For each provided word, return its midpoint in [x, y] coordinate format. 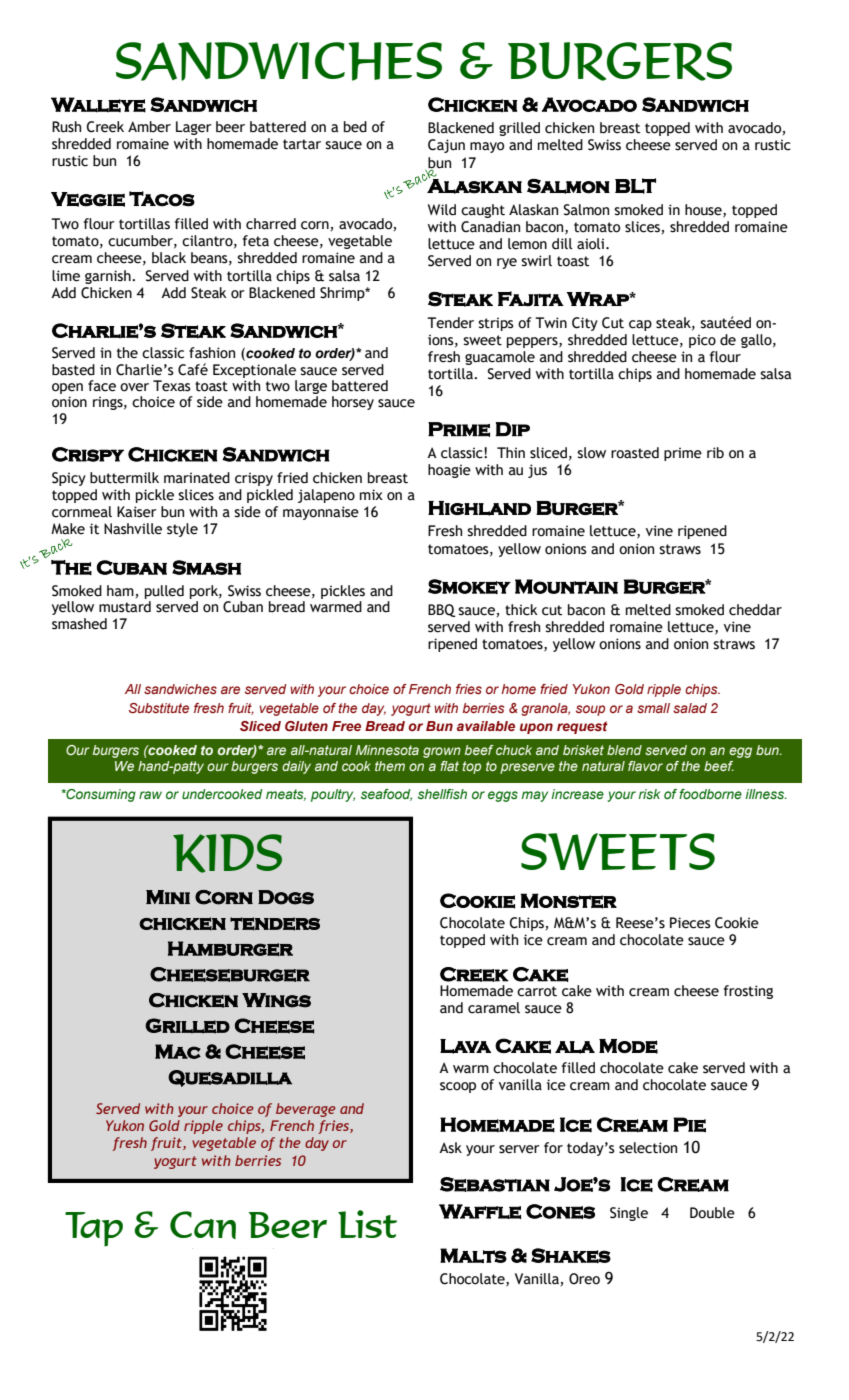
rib [715, 453]
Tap [94, 1229]
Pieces [690, 923]
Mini [168, 897]
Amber [149, 127]
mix [371, 494]
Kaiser [137, 512]
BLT [635, 186]
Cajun [446, 146]
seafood [386, 795]
